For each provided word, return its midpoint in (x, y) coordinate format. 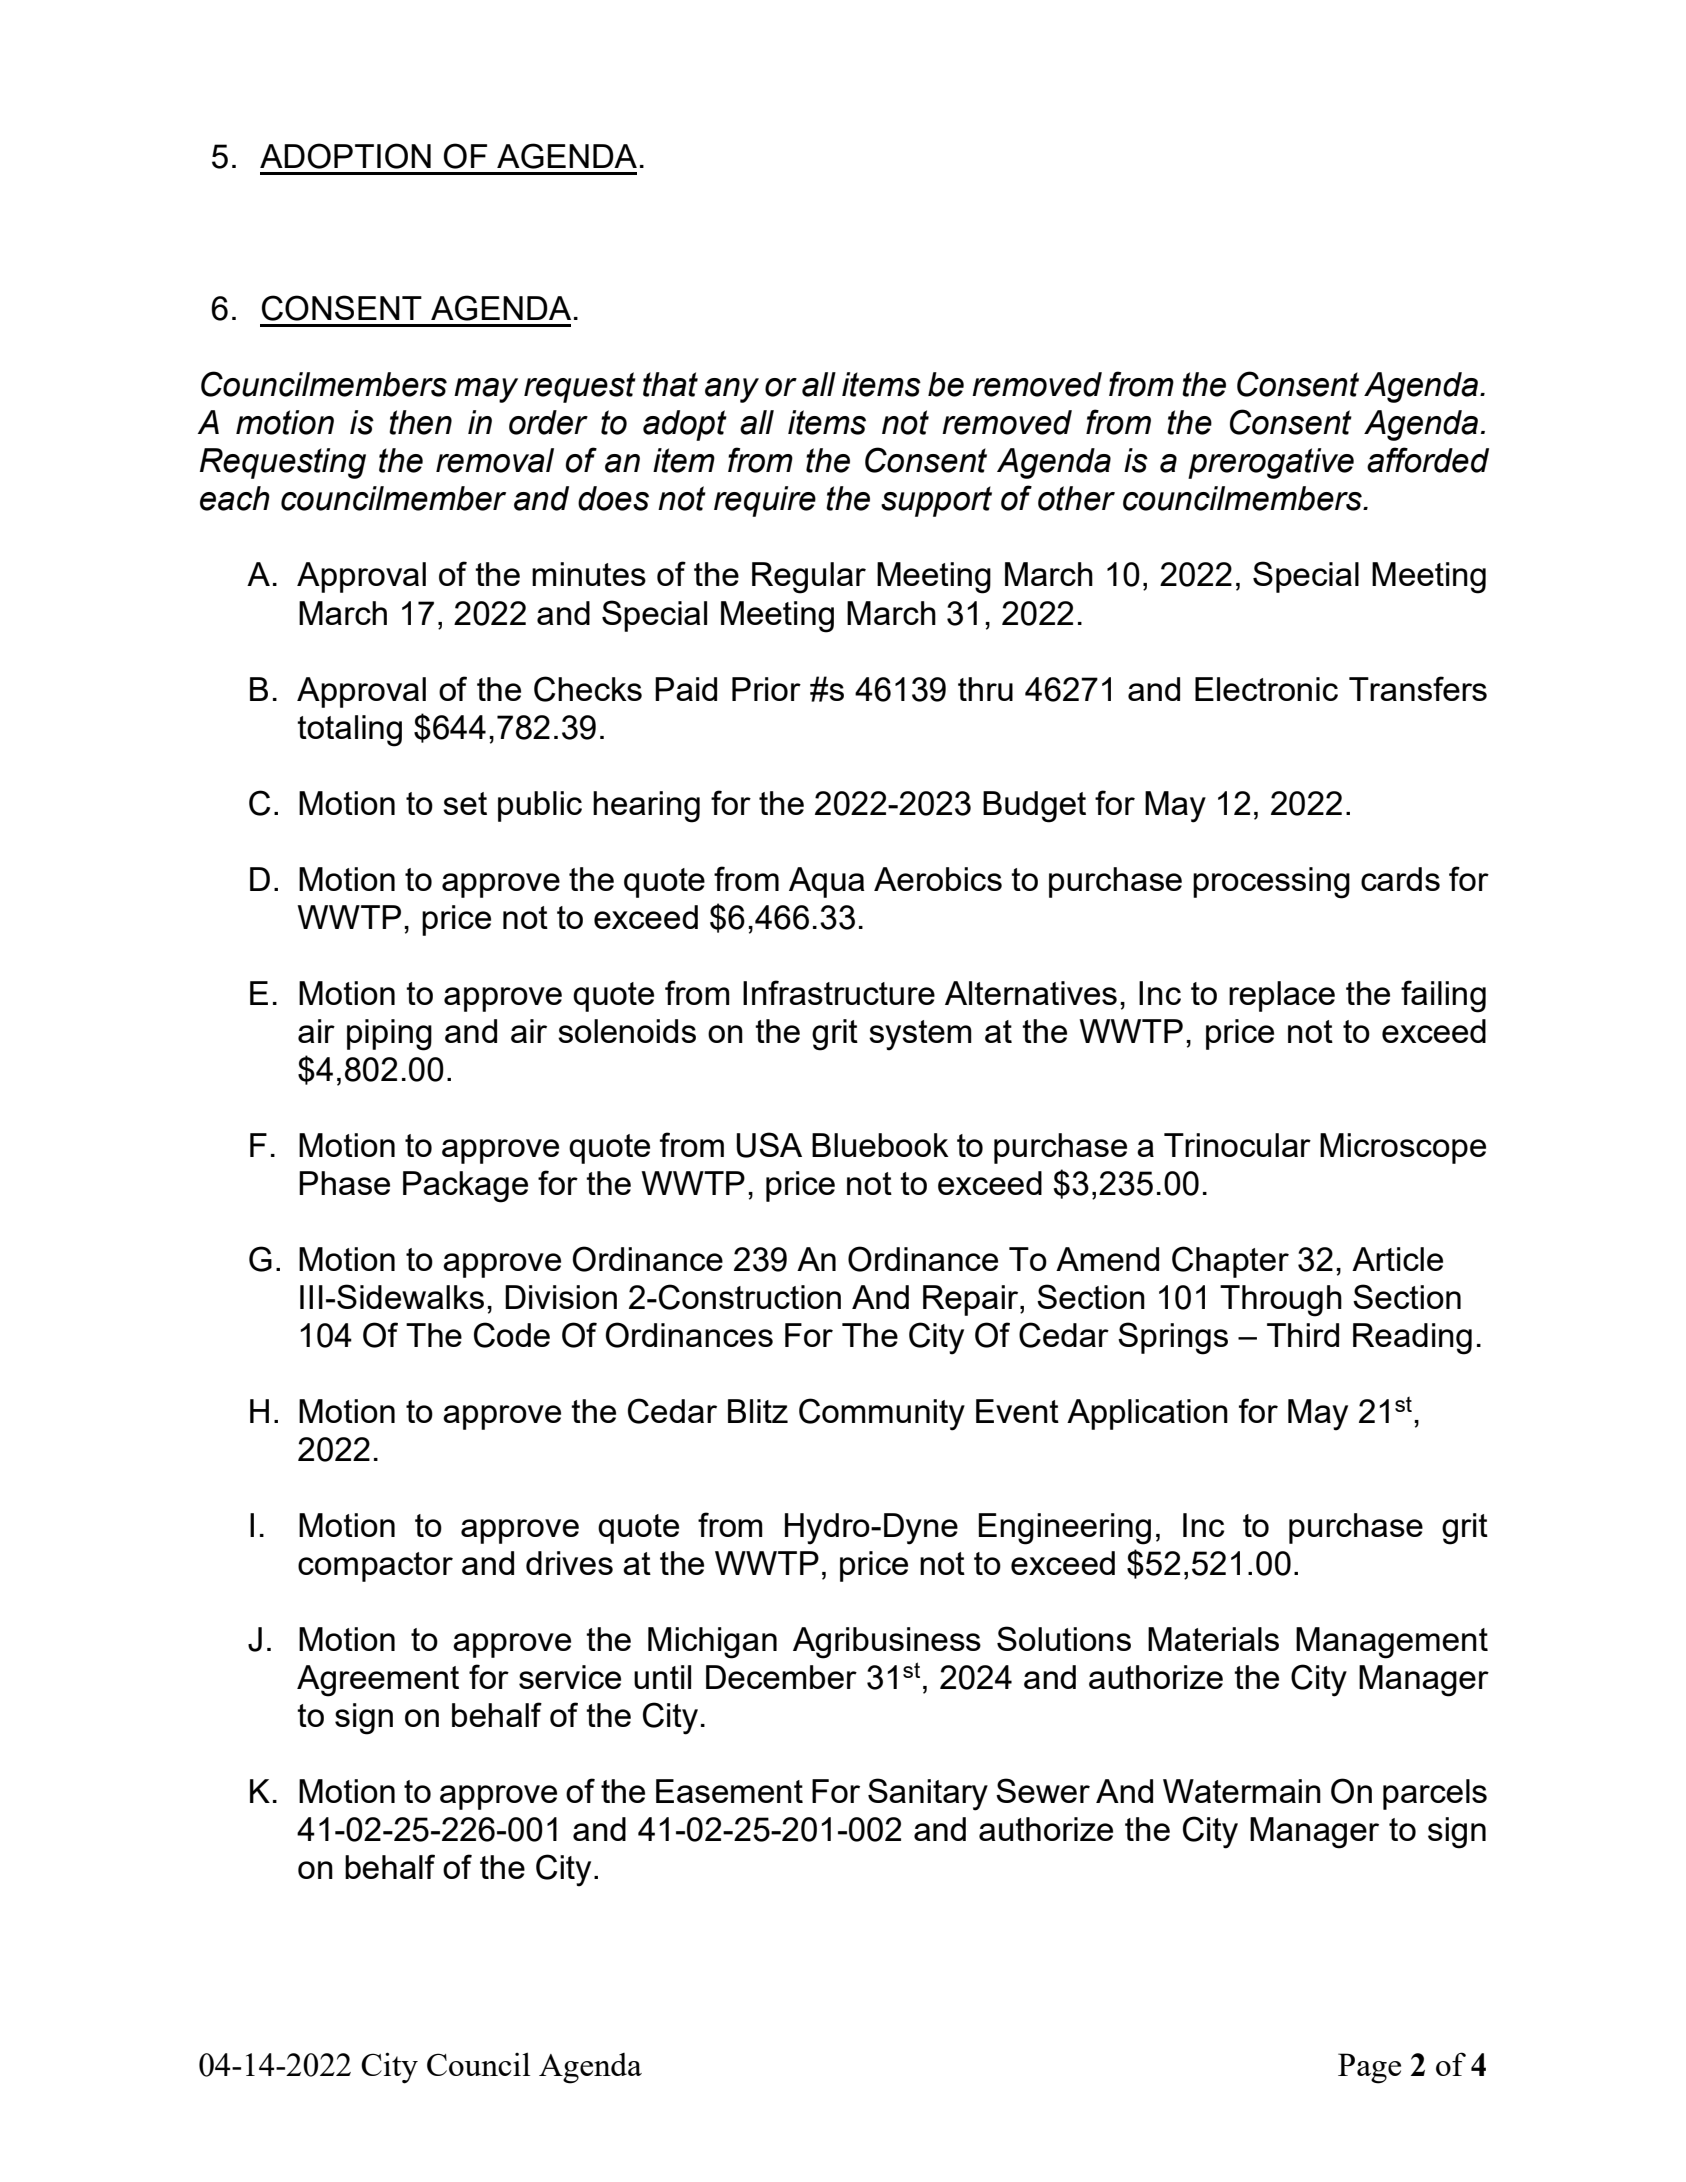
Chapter (1230, 1262)
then (420, 422)
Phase (344, 1183)
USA (769, 1145)
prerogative (1271, 463)
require (765, 501)
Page (1369, 2068)
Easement (729, 1791)
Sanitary (928, 1794)
